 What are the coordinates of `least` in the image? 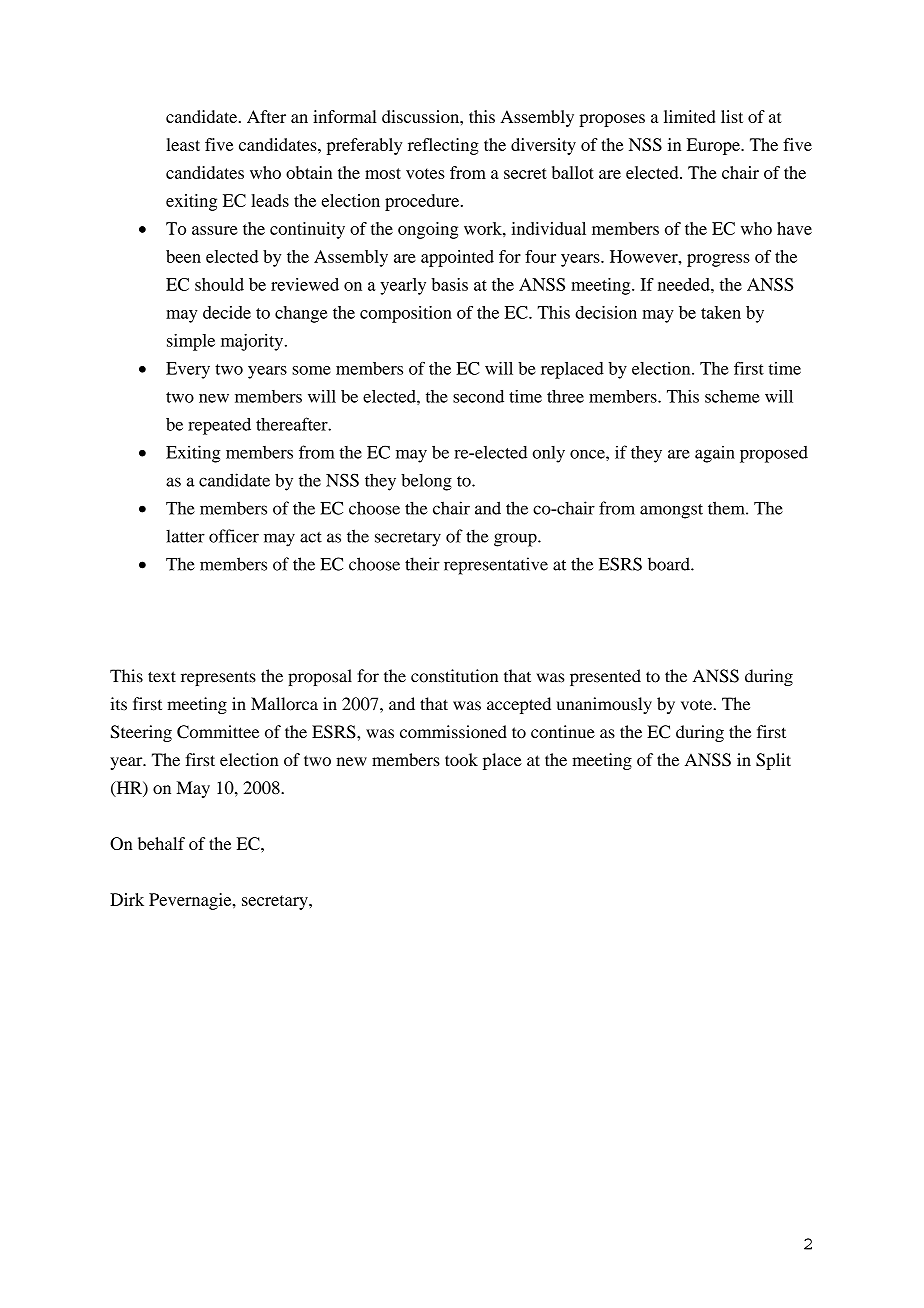 It's located at (183, 144).
